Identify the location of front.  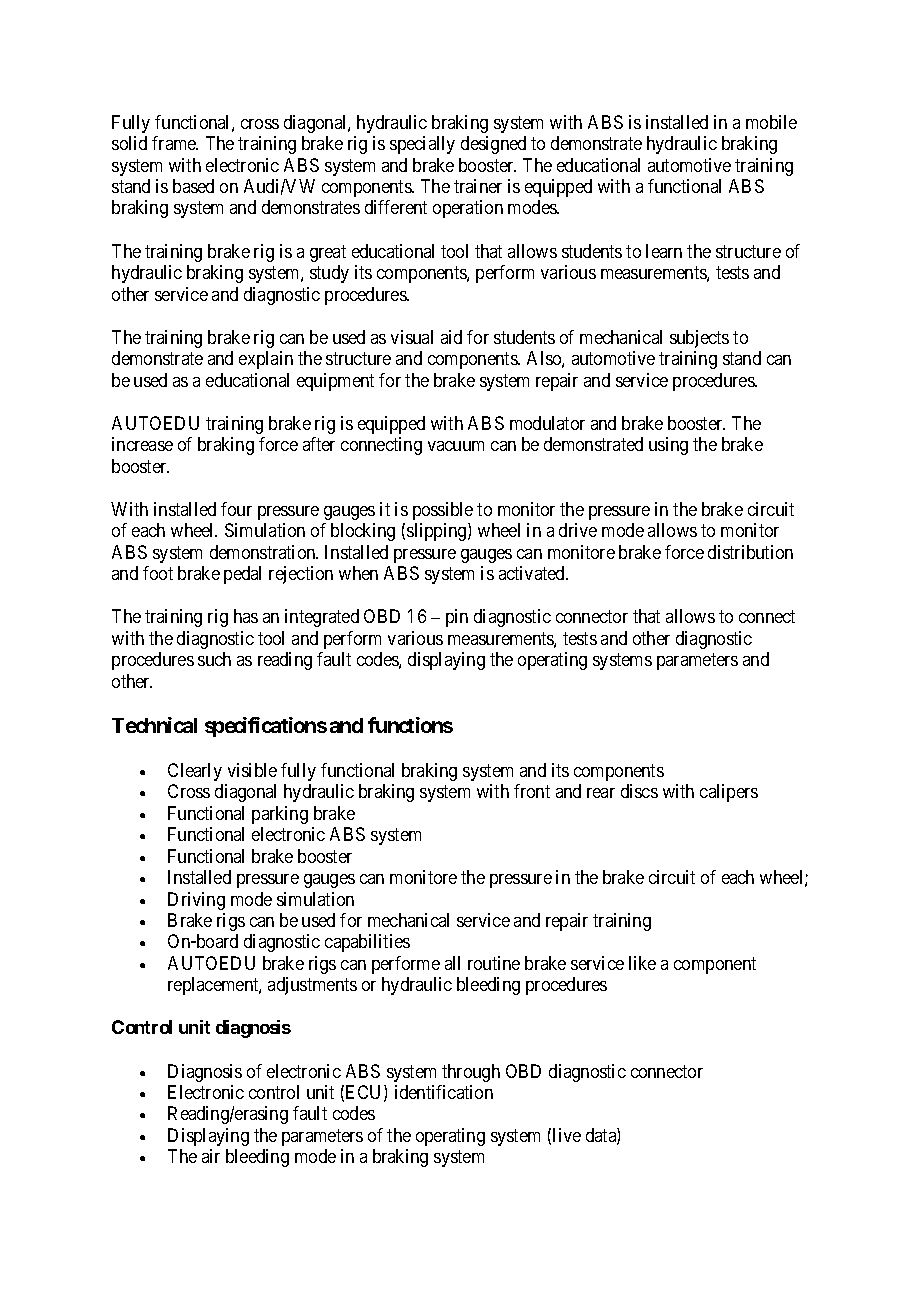
(532, 791).
